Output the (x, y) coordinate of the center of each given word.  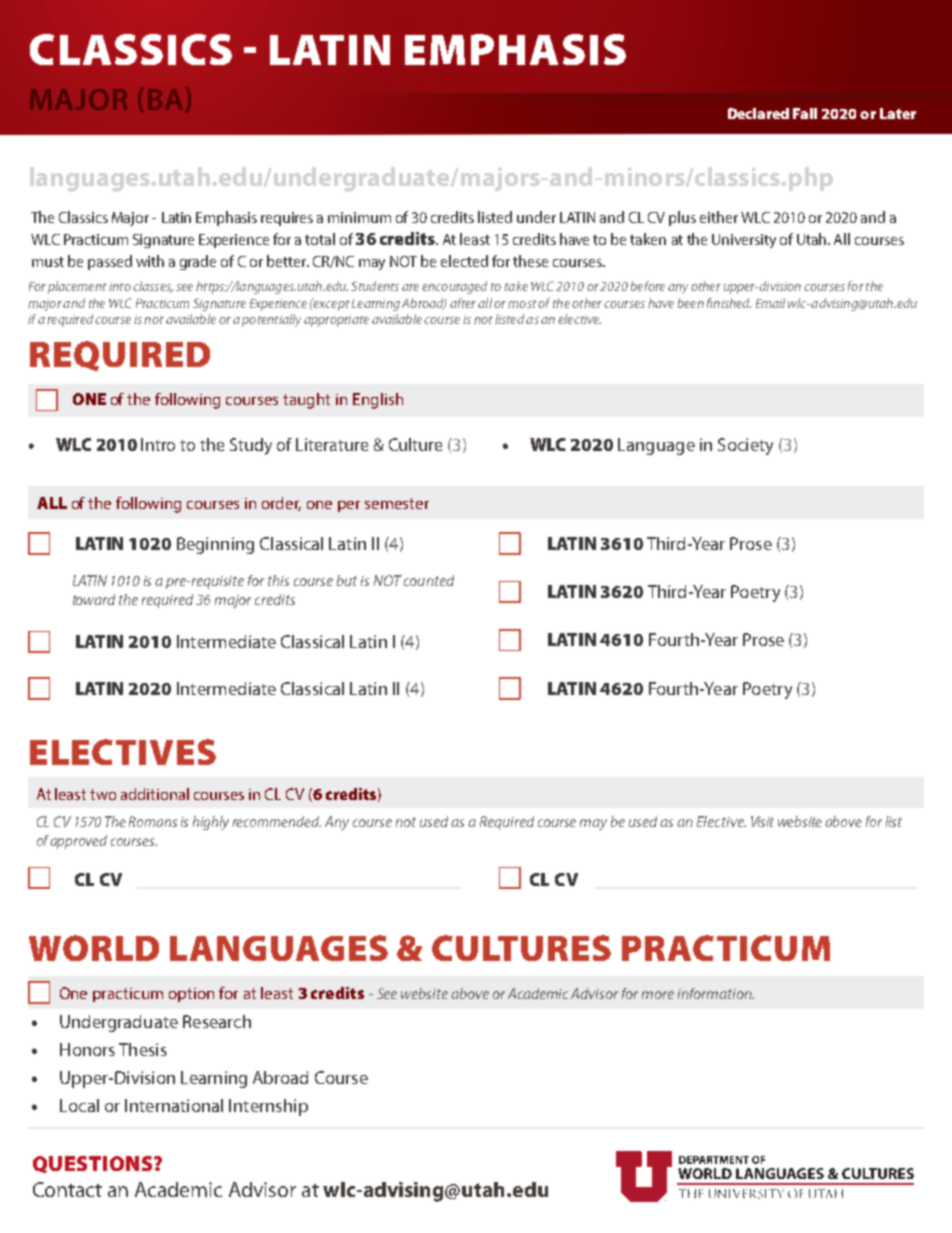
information (716, 993)
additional (155, 794)
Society (745, 446)
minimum (359, 217)
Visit (762, 821)
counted (429, 580)
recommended (277, 821)
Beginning (215, 545)
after (463, 303)
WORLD (94, 948)
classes (153, 287)
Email (770, 303)
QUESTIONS (94, 1164)
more (658, 995)
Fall (805, 113)
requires (287, 219)
